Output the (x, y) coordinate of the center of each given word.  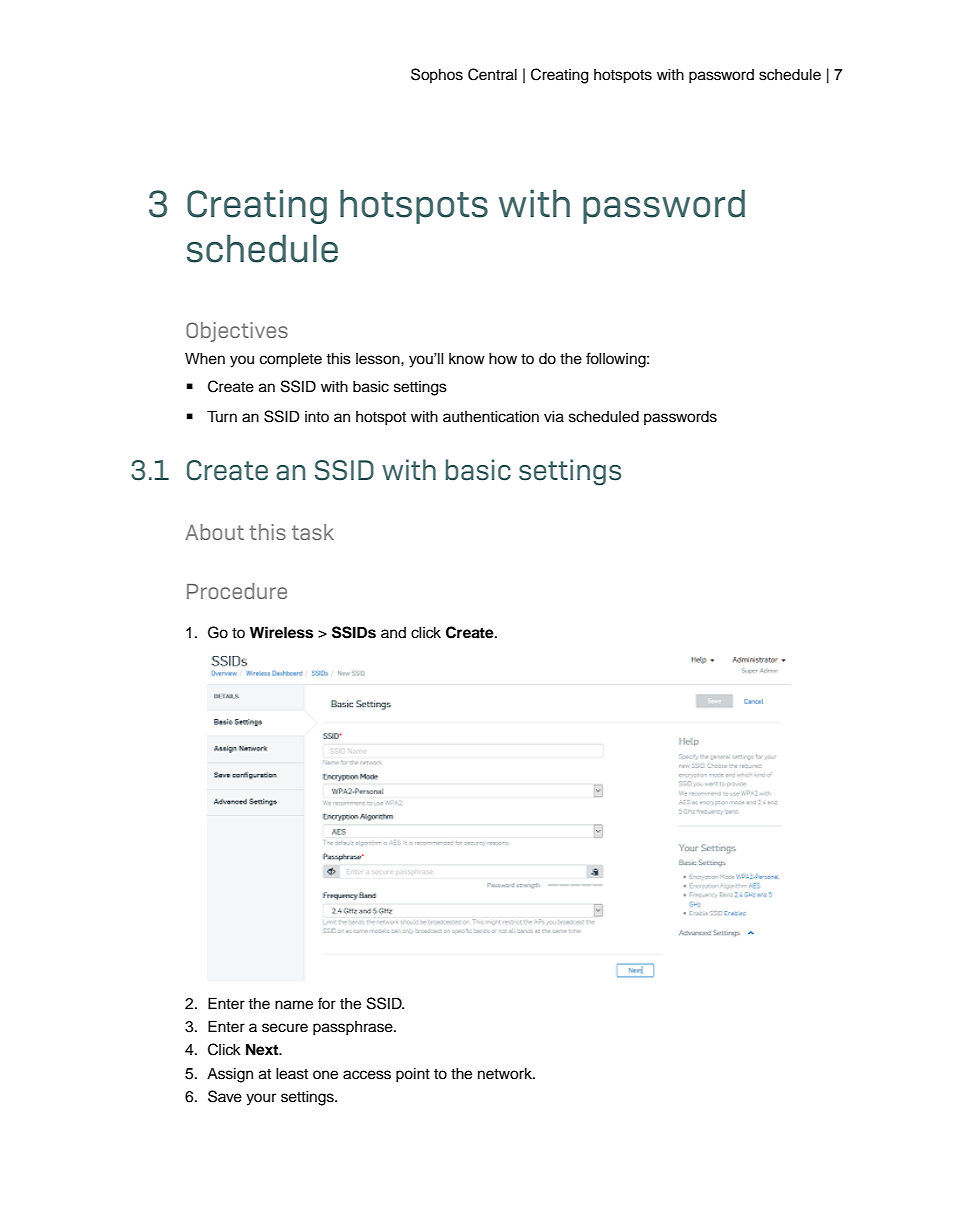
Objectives (237, 332)
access (367, 1075)
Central (492, 74)
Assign (230, 1075)
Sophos (437, 75)
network (506, 1074)
